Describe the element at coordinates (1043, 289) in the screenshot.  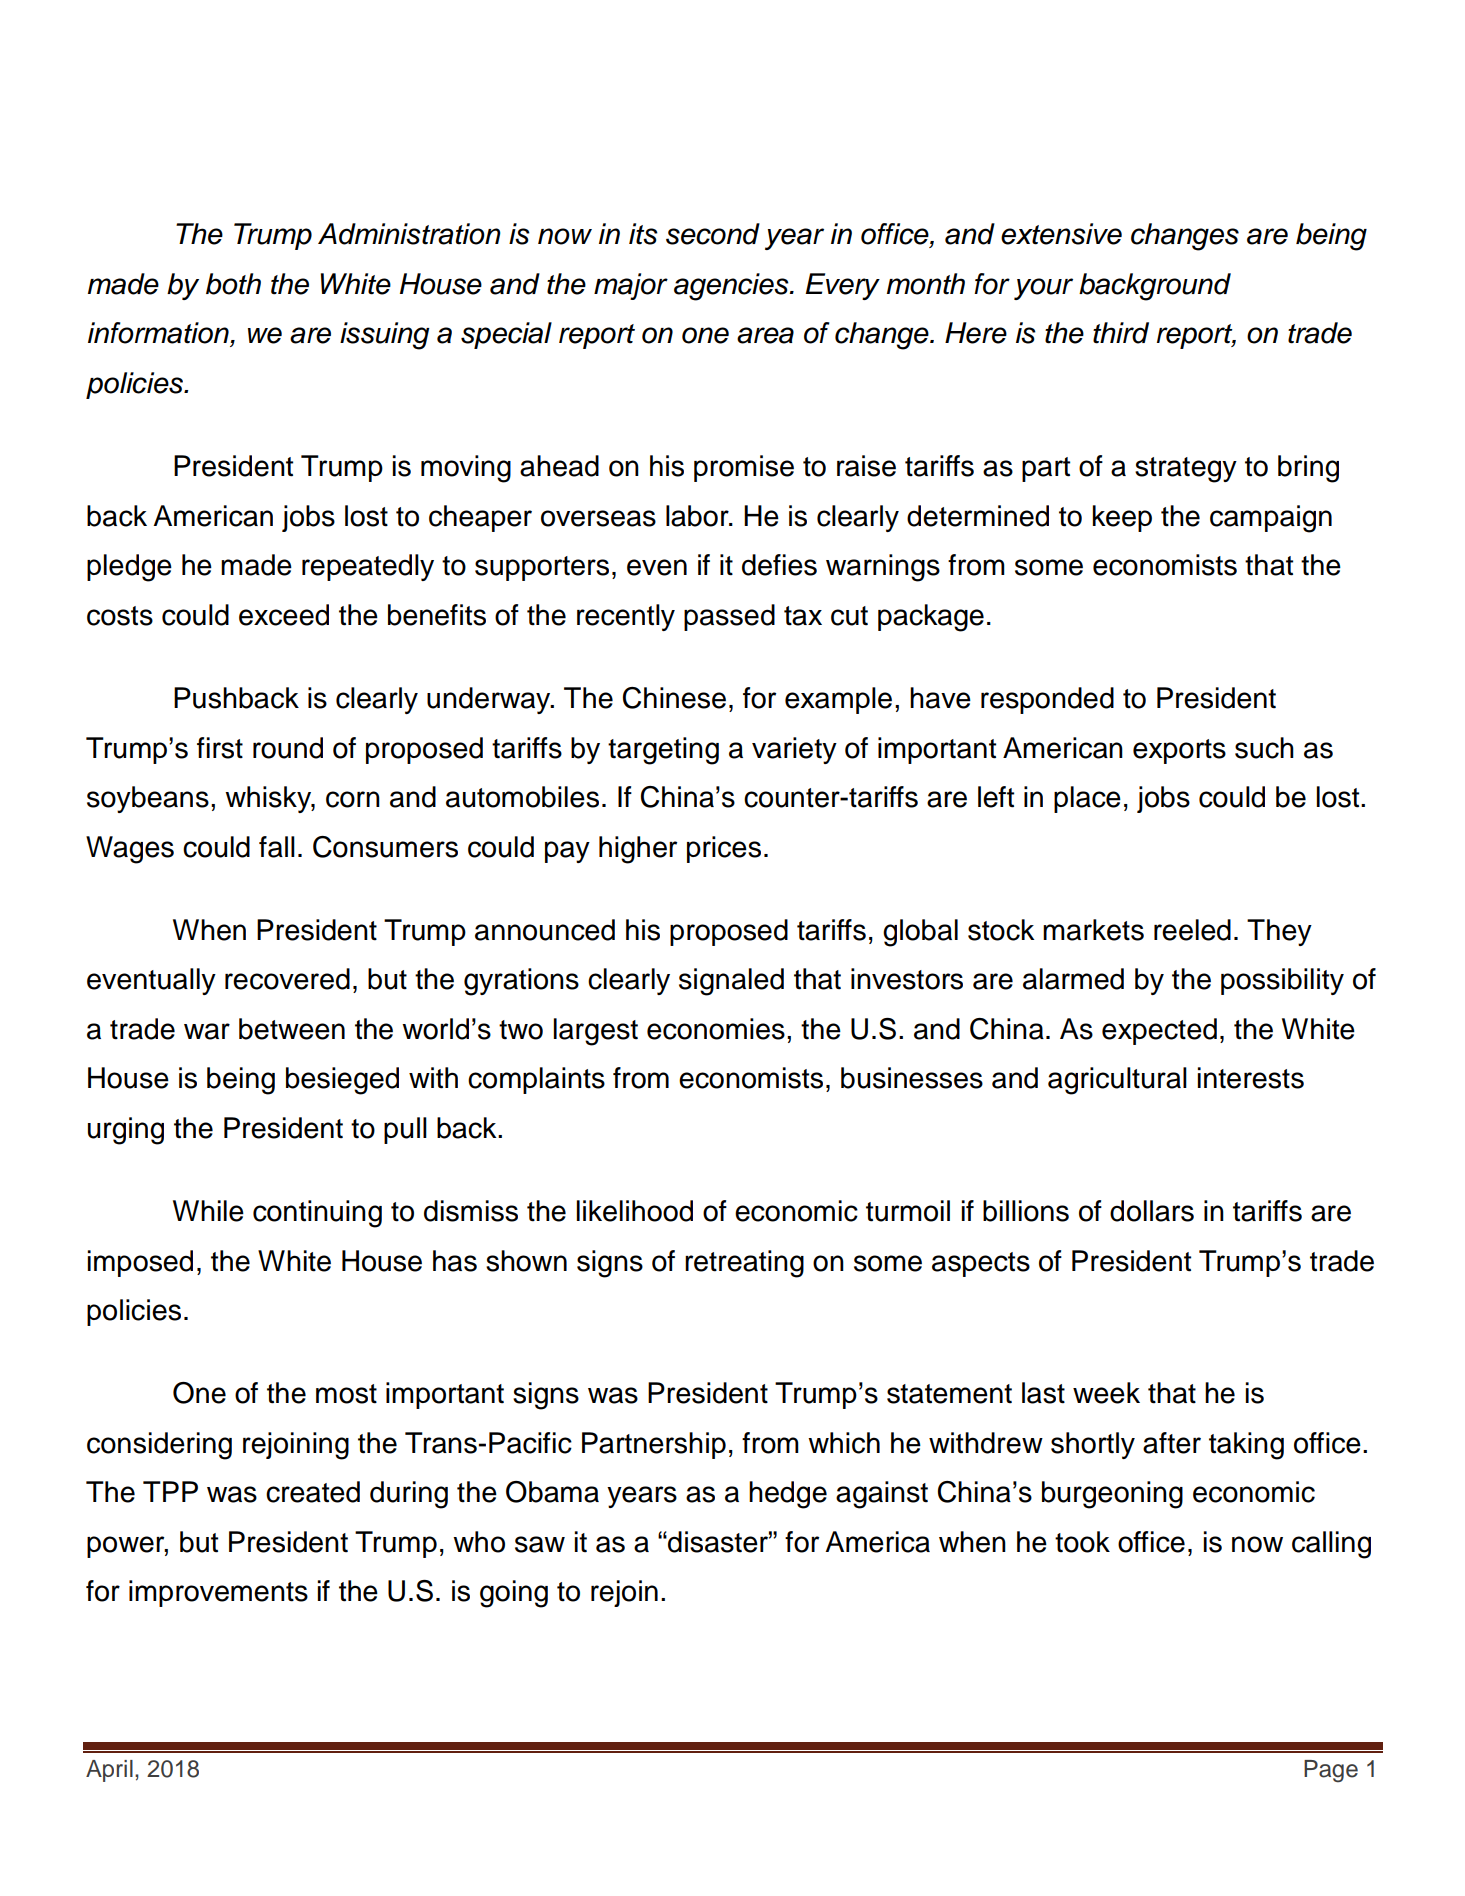
I see `your` at that location.
